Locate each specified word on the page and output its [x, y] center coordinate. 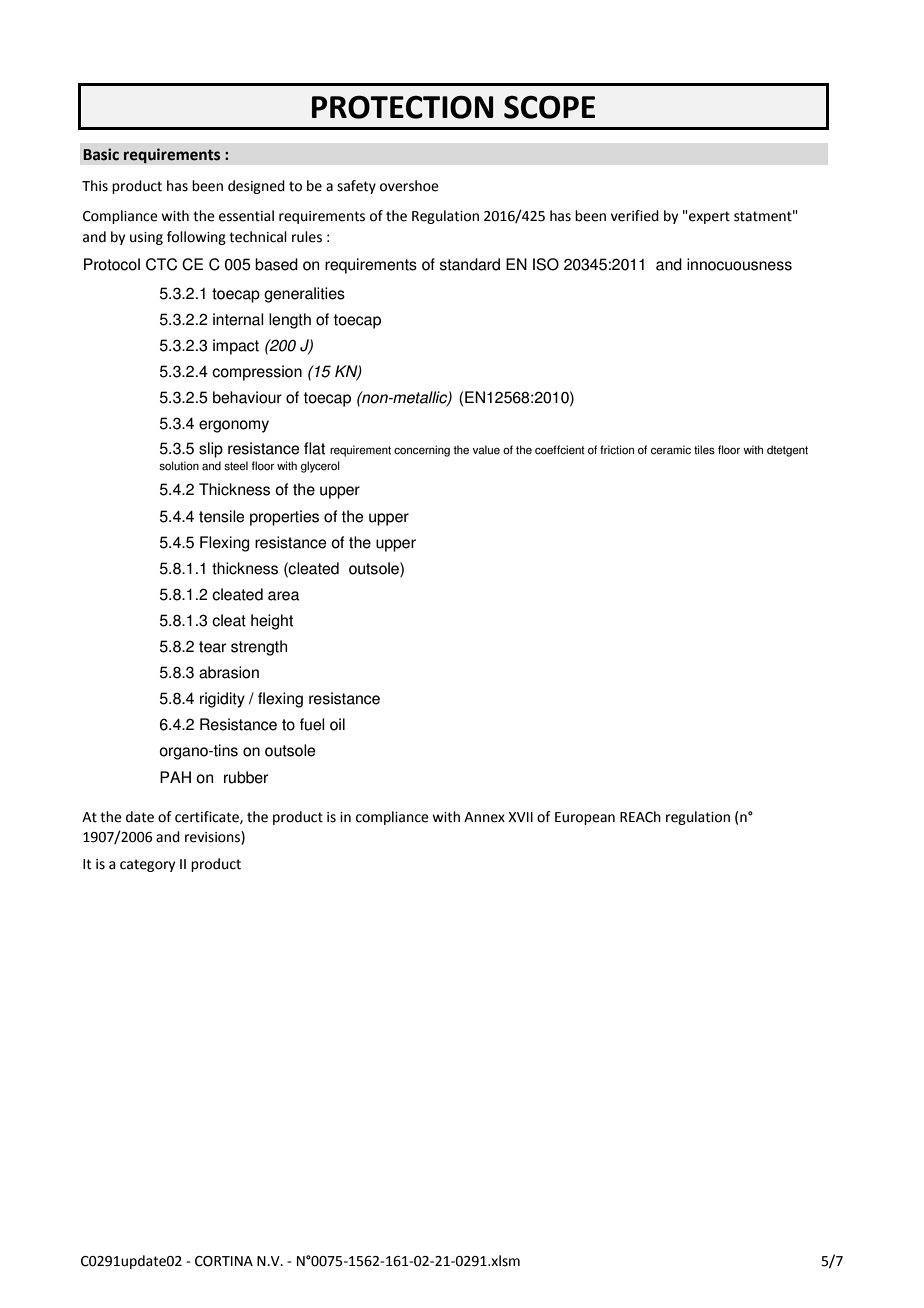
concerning [422, 451]
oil [337, 724]
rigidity [222, 700]
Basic [101, 154]
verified [635, 216]
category [147, 865]
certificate [208, 817]
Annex [484, 817]
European [585, 818]
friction [617, 450]
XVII [520, 817]
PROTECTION [402, 107]
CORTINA [224, 1261]
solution [179, 466]
